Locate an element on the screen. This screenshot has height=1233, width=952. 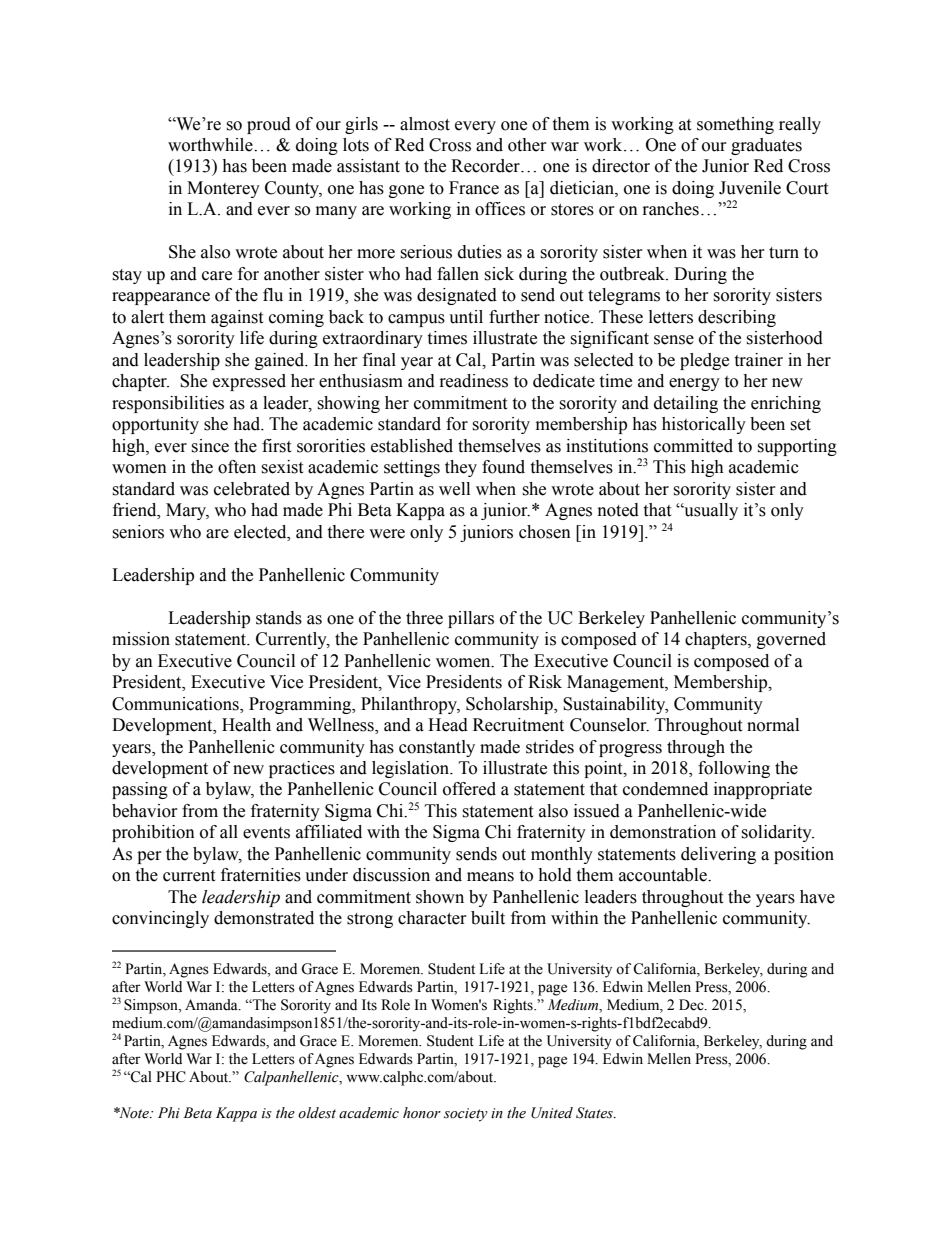
pillars is located at coordinates (471, 619).
